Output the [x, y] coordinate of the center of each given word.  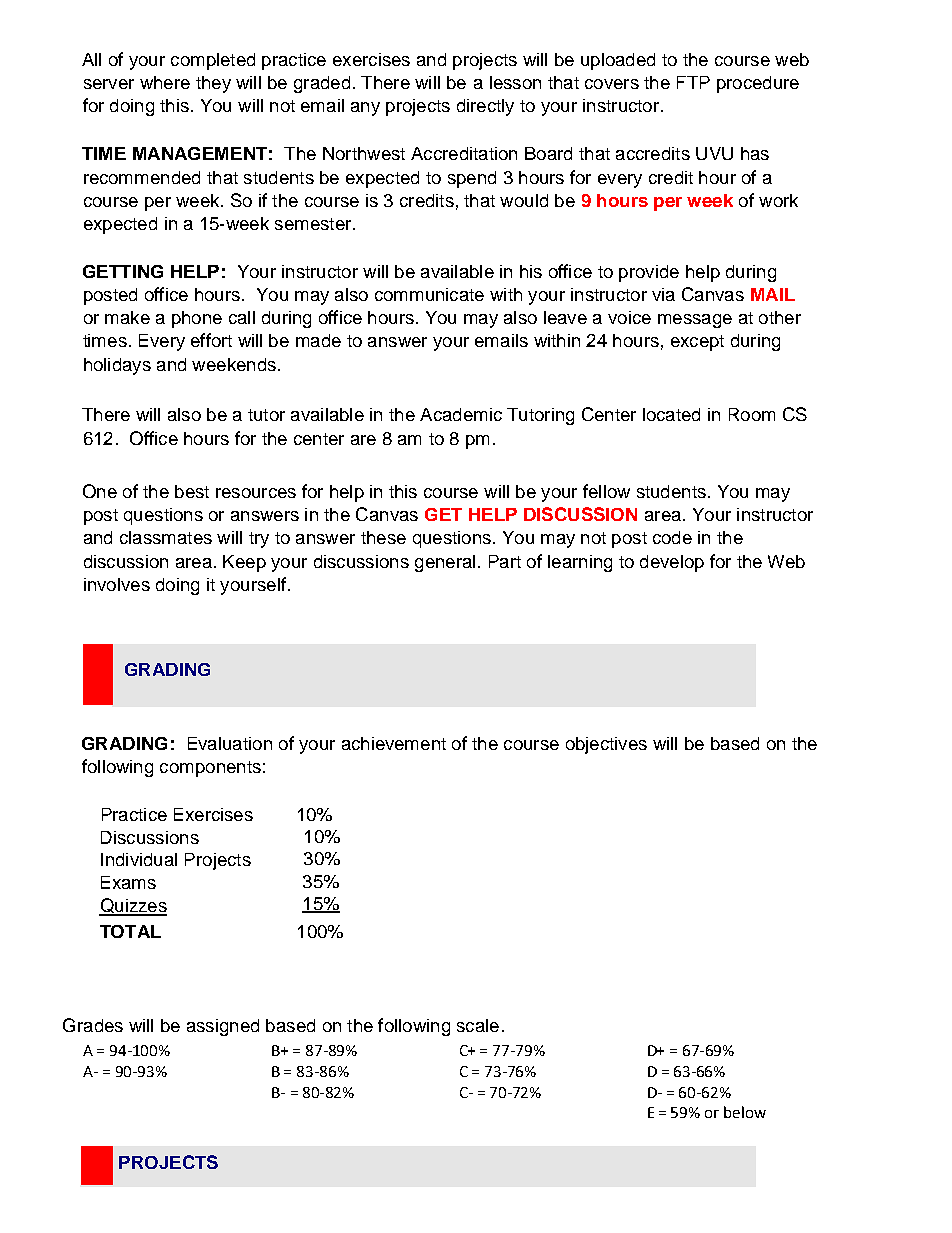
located [671, 414]
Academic [461, 414]
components [210, 769]
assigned [223, 1027]
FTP [693, 82]
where [165, 82]
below [745, 1112]
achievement [394, 743]
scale [478, 1025]
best [192, 491]
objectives [606, 745]
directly [485, 107]
